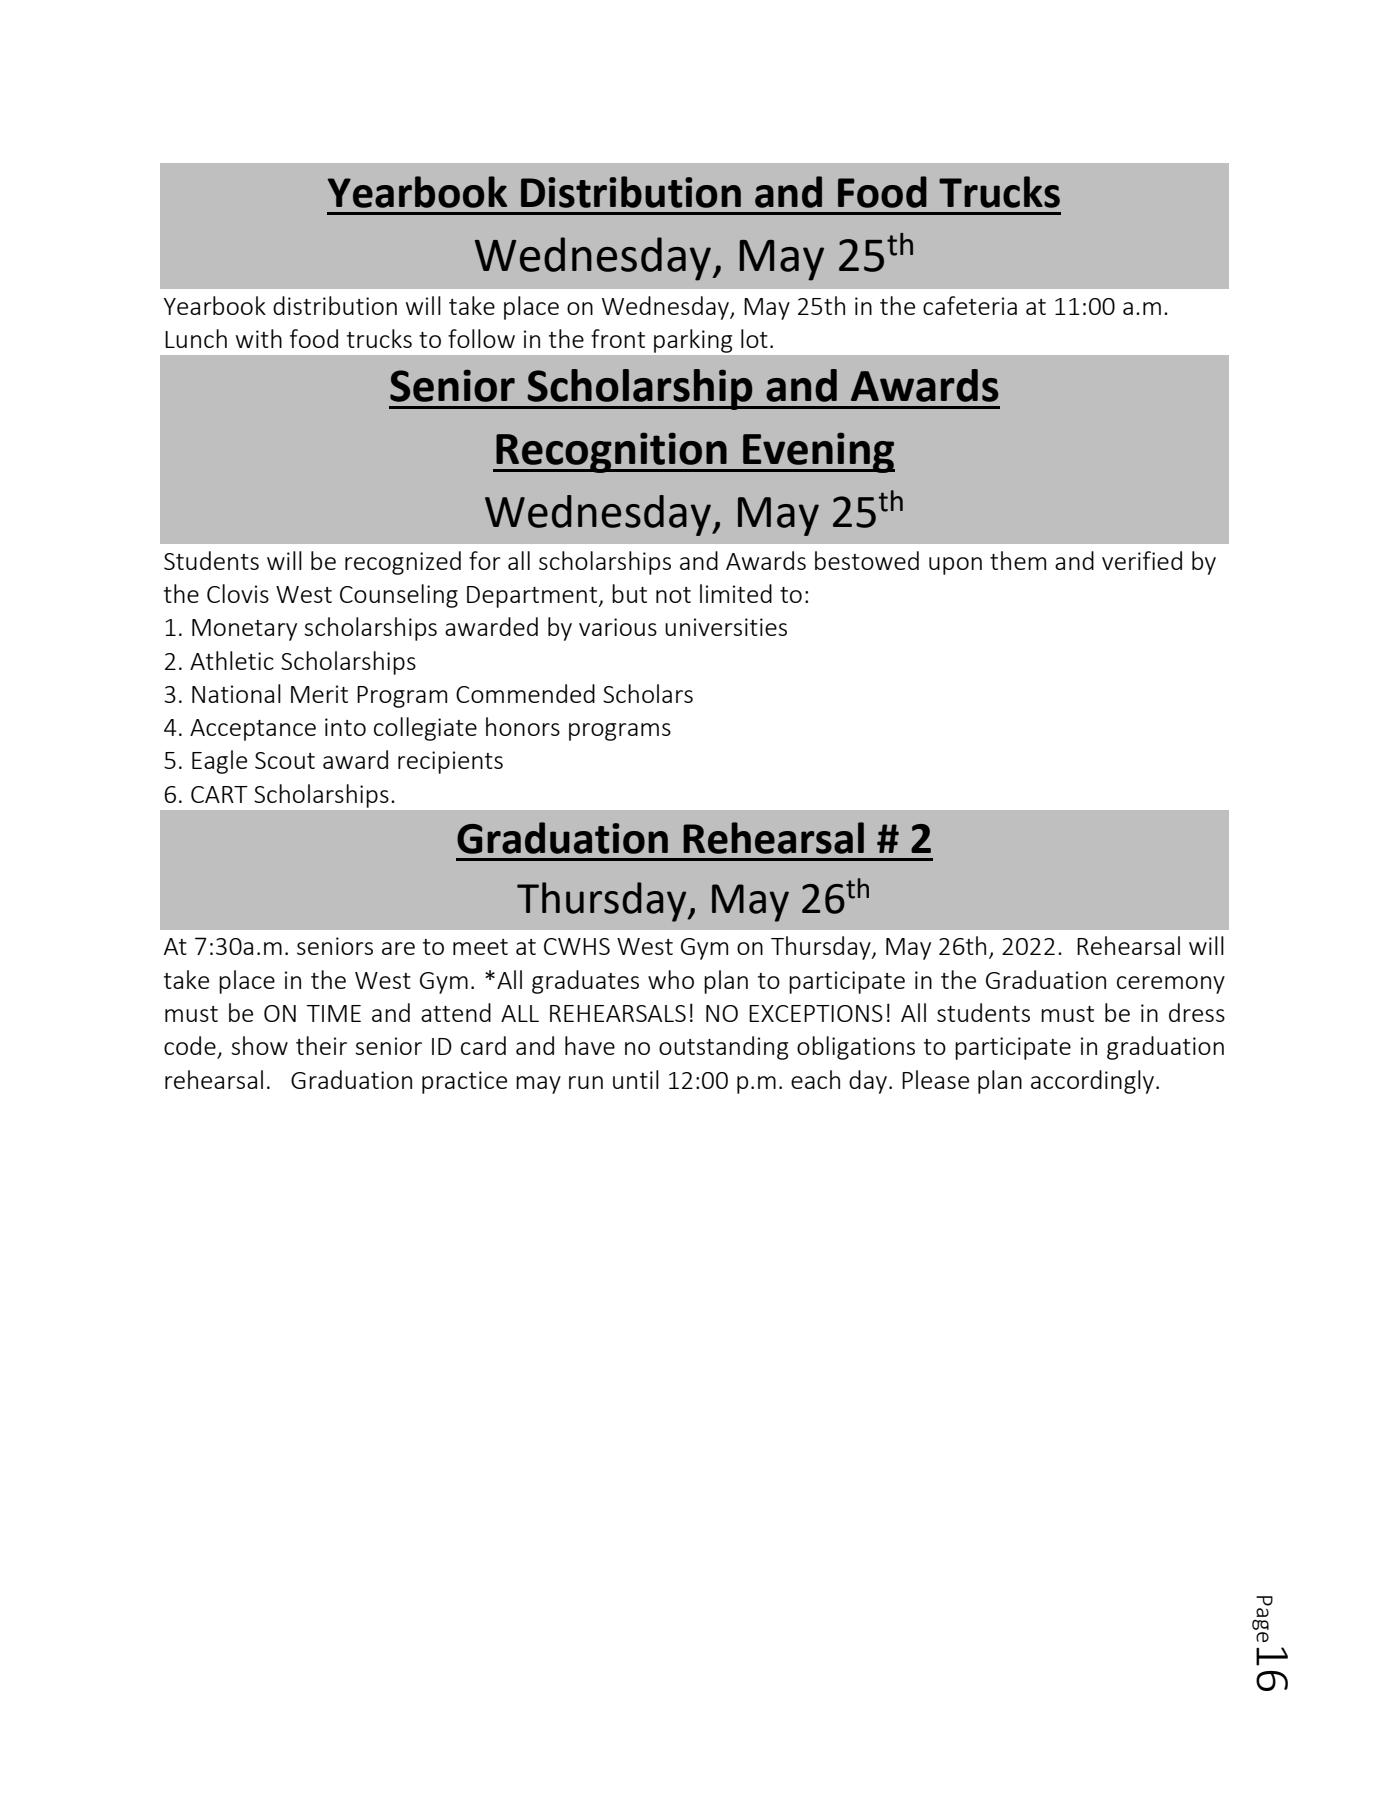 The width and height of the image is (1389, 1798). I want to click on their, so click(321, 1045).
